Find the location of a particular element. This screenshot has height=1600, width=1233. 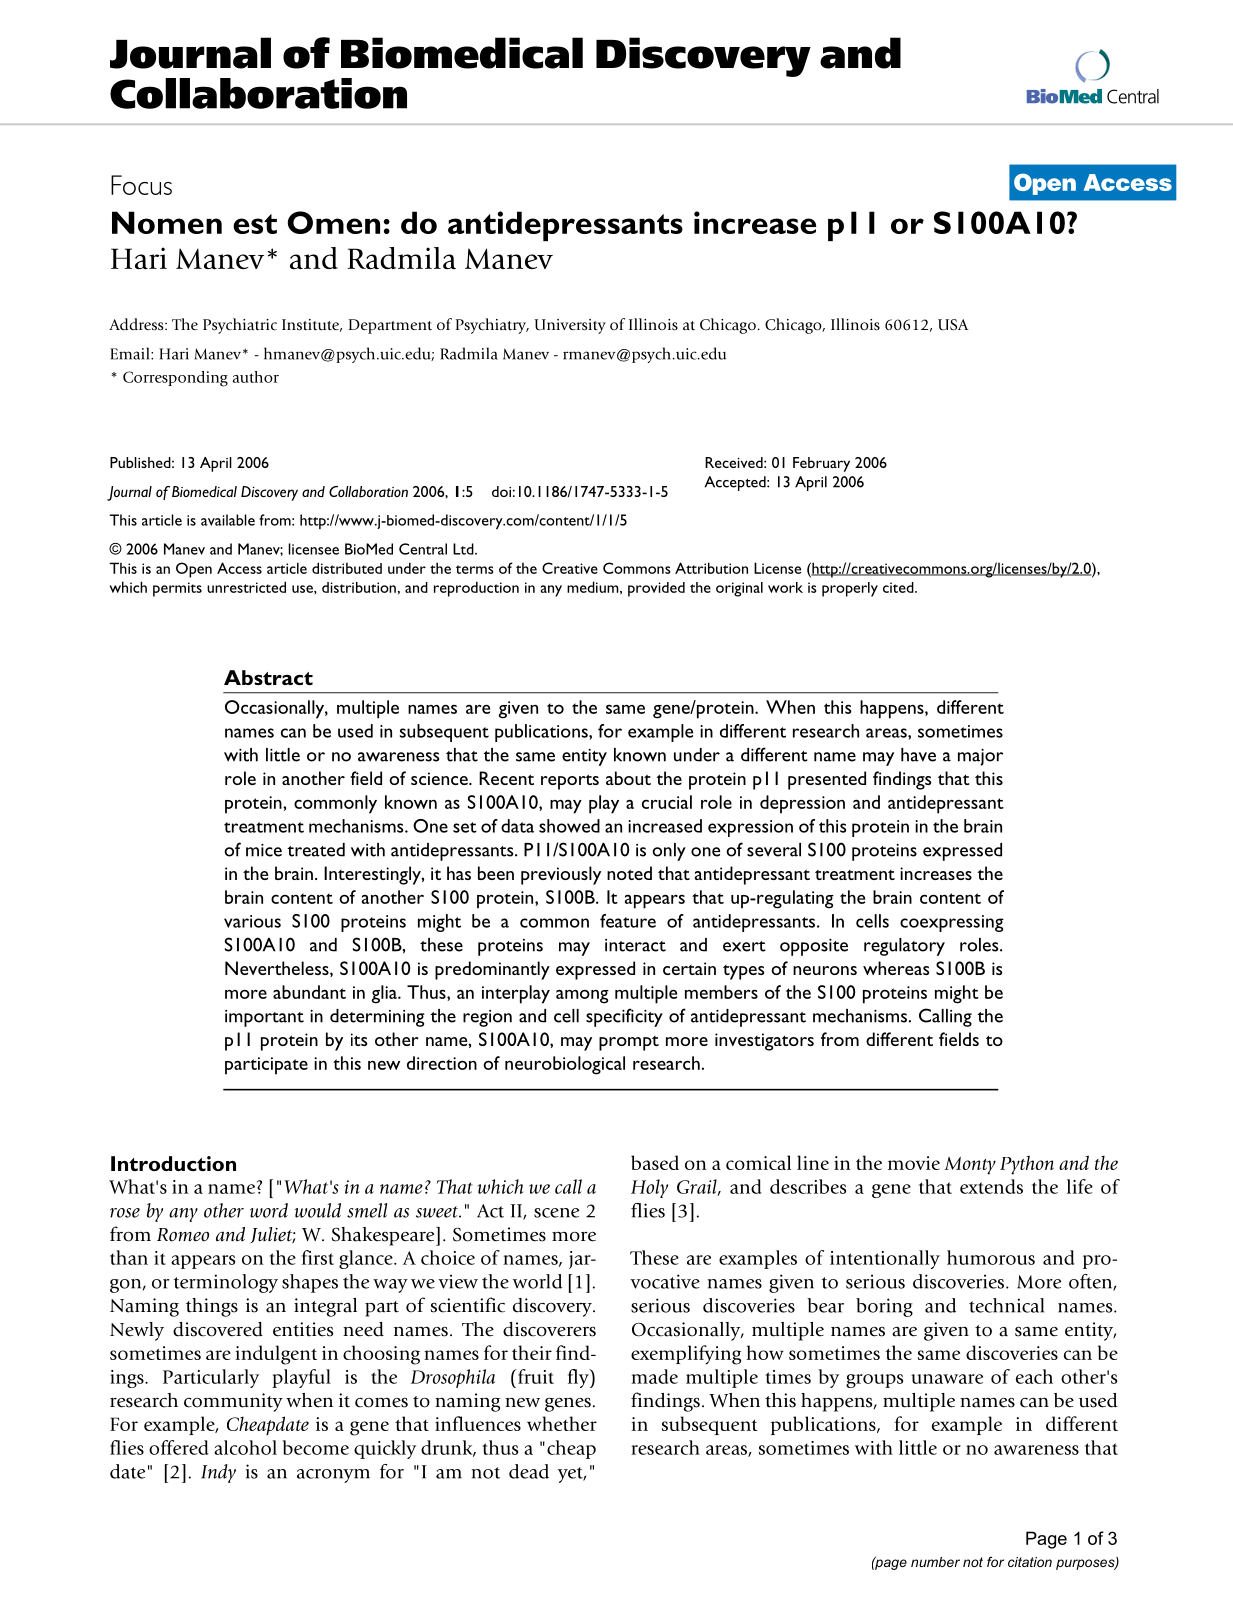

provided is located at coordinates (656, 589).
